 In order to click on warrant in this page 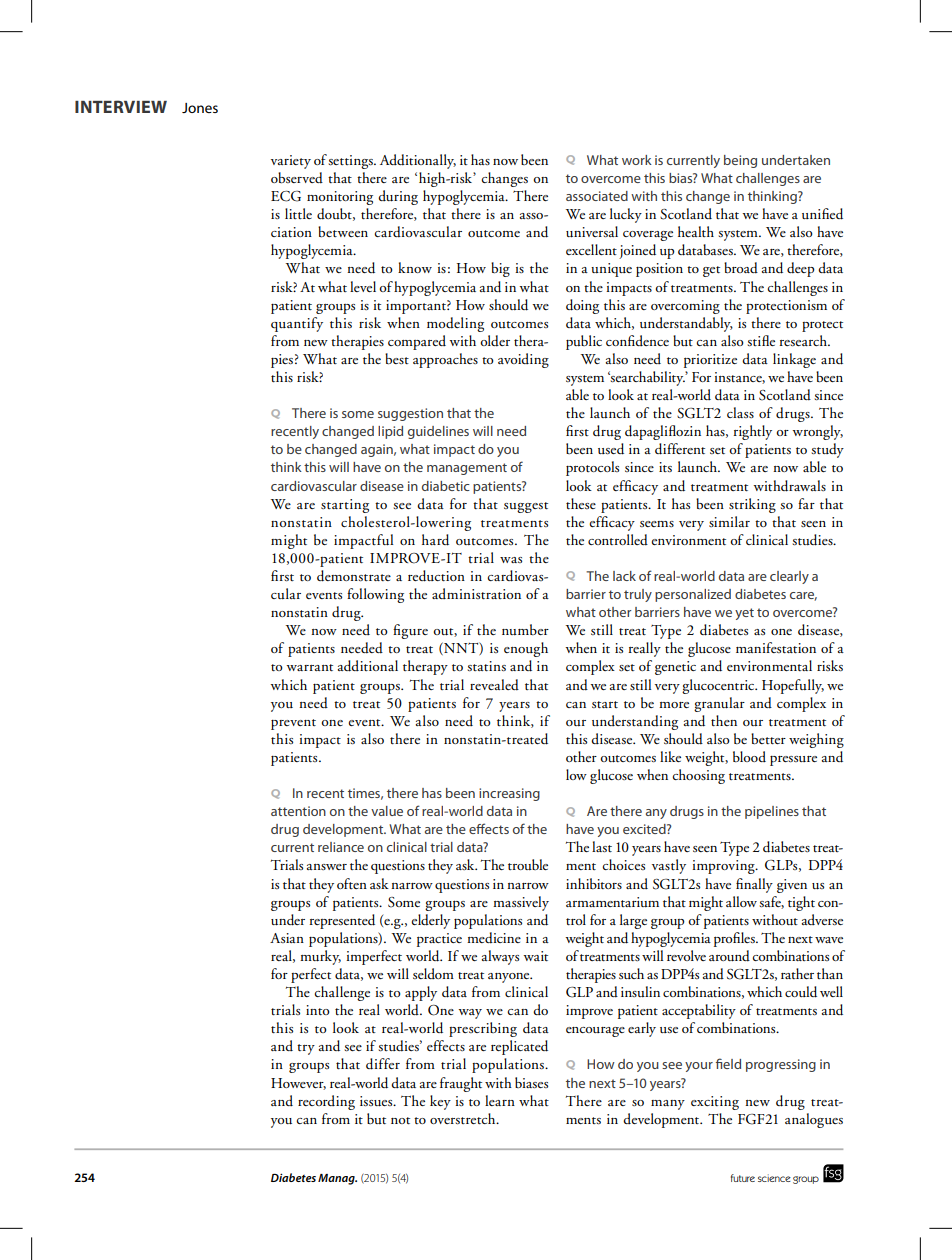, I will do `click(309, 667)`.
